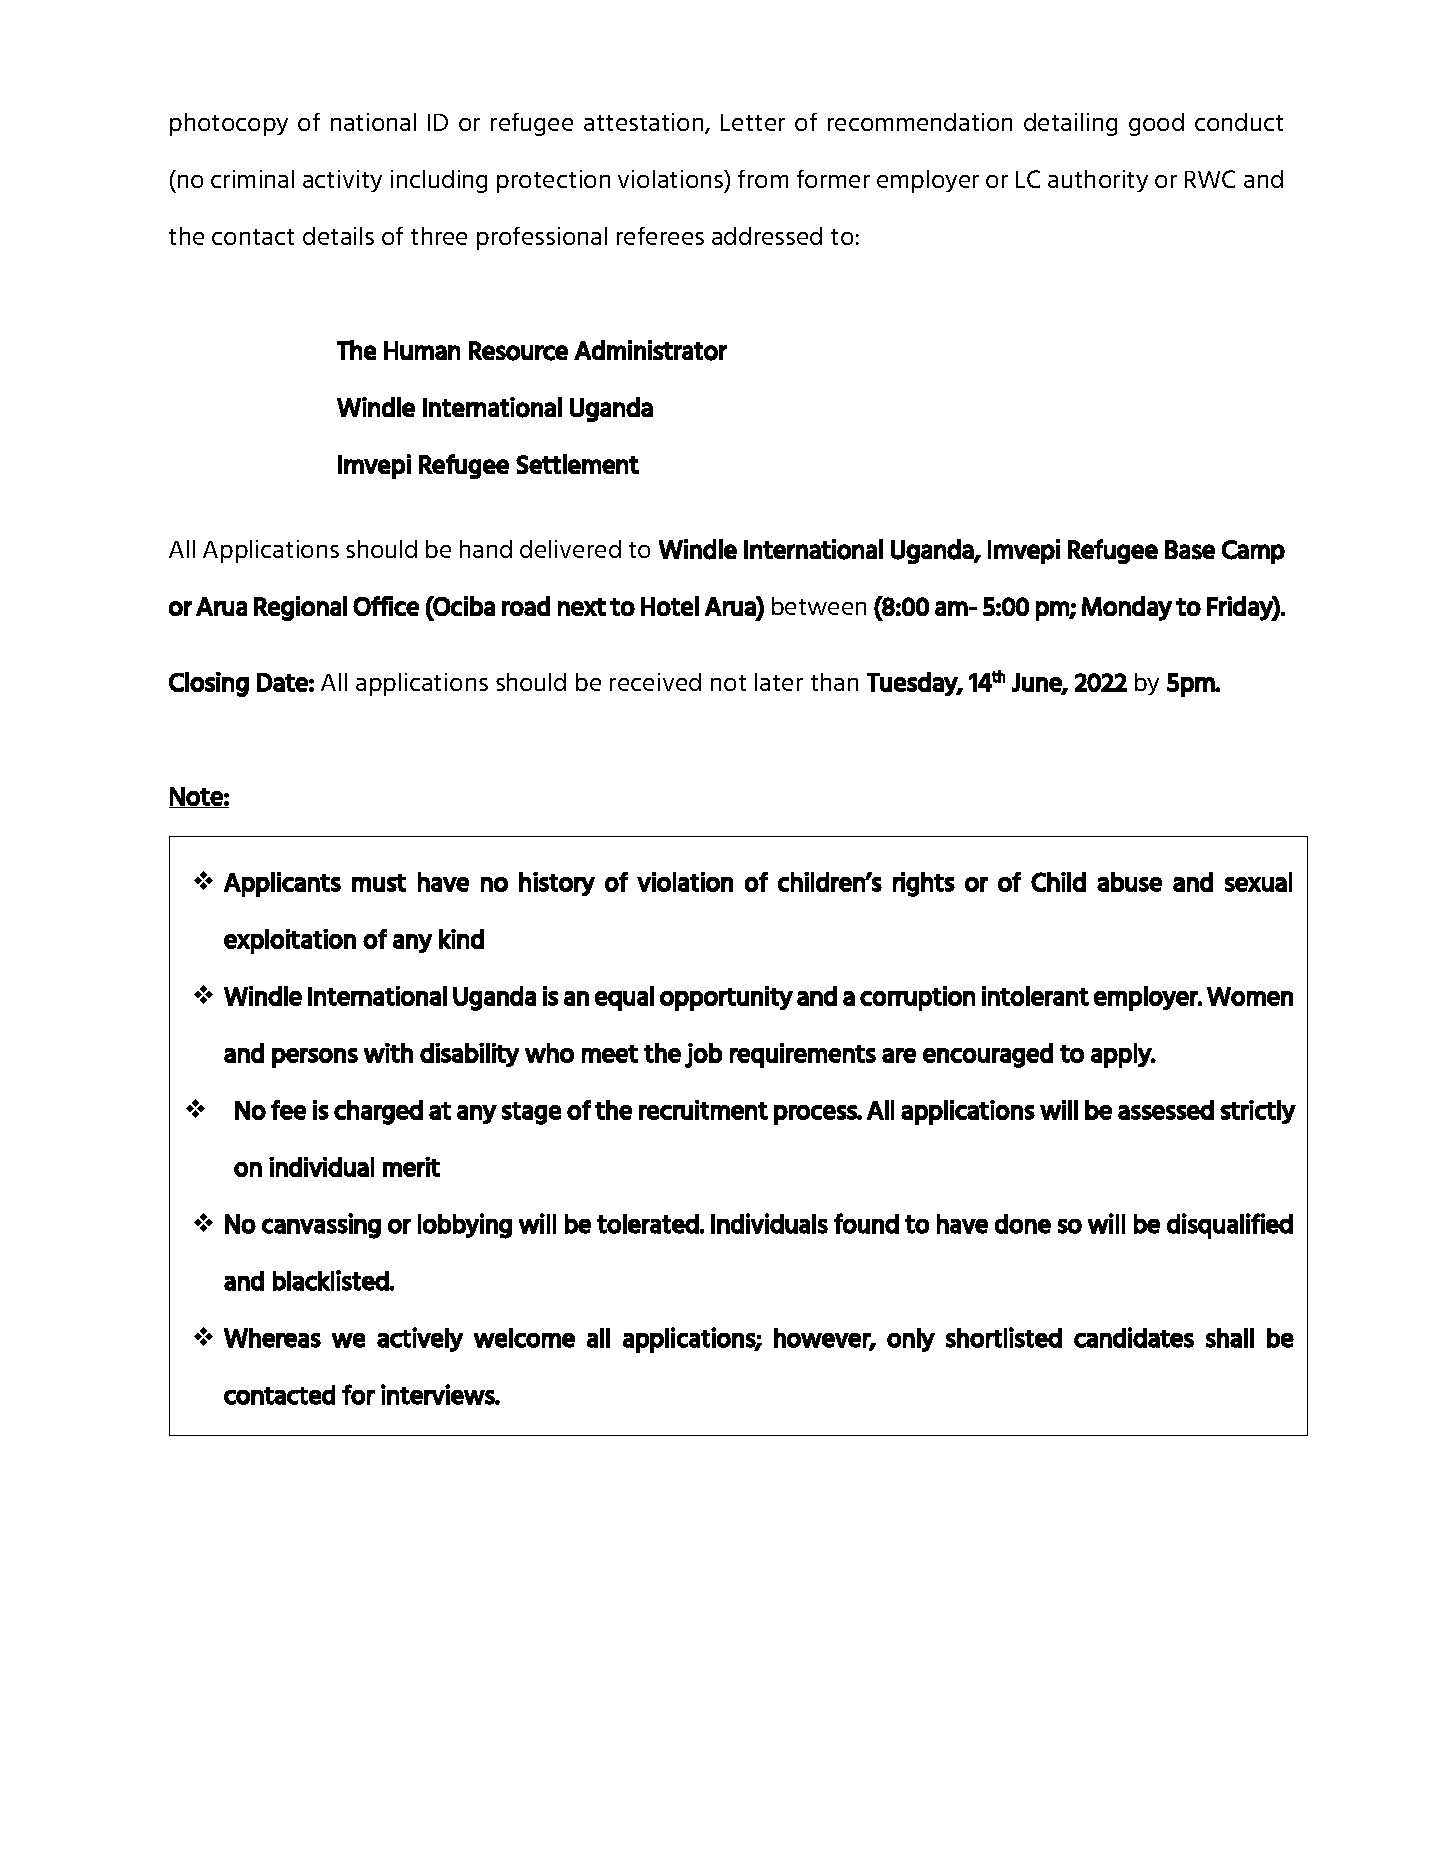 This document has height=1853, width=1432. Describe the element at coordinates (300, 608) in the document. I see `Regional` at that location.
